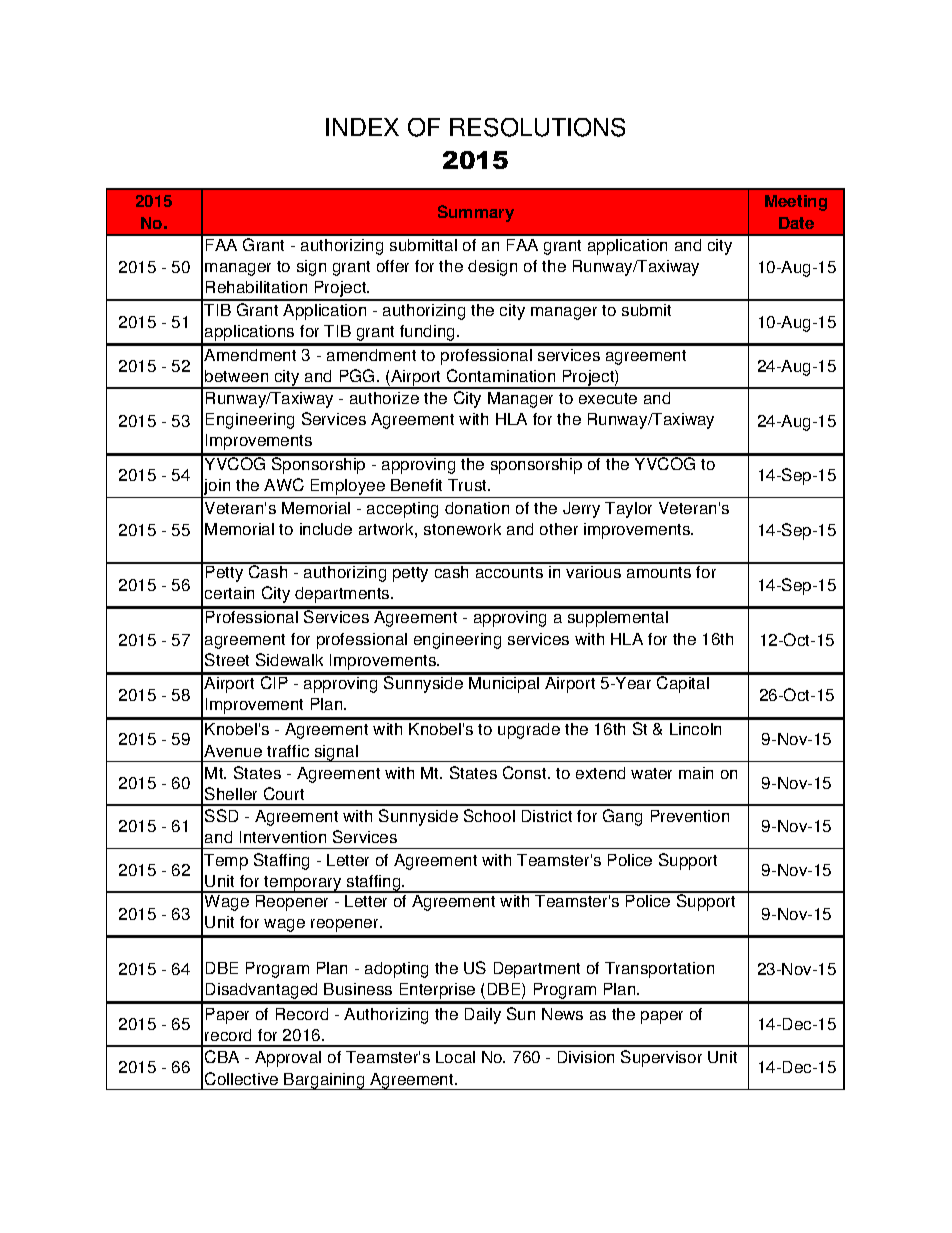 The width and height of the screenshot is (952, 1233). I want to click on accounts, so click(509, 572).
